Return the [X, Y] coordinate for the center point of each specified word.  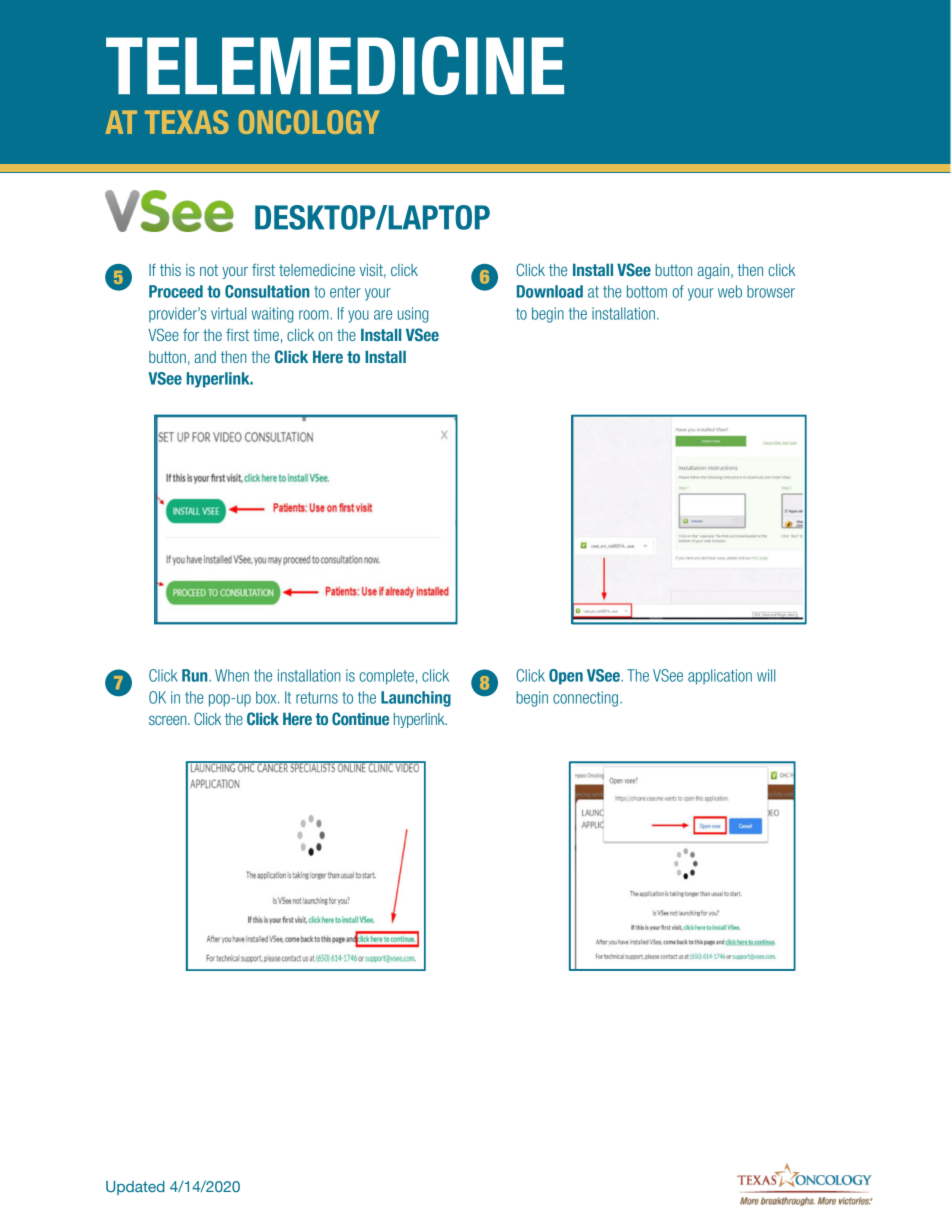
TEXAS [187, 122]
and [205, 357]
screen [169, 720]
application [720, 677]
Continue [360, 718]
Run [196, 675]
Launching [416, 699]
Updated [135, 1188]
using [413, 315]
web [730, 291]
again [714, 271]
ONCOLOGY [309, 122]
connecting [587, 699]
